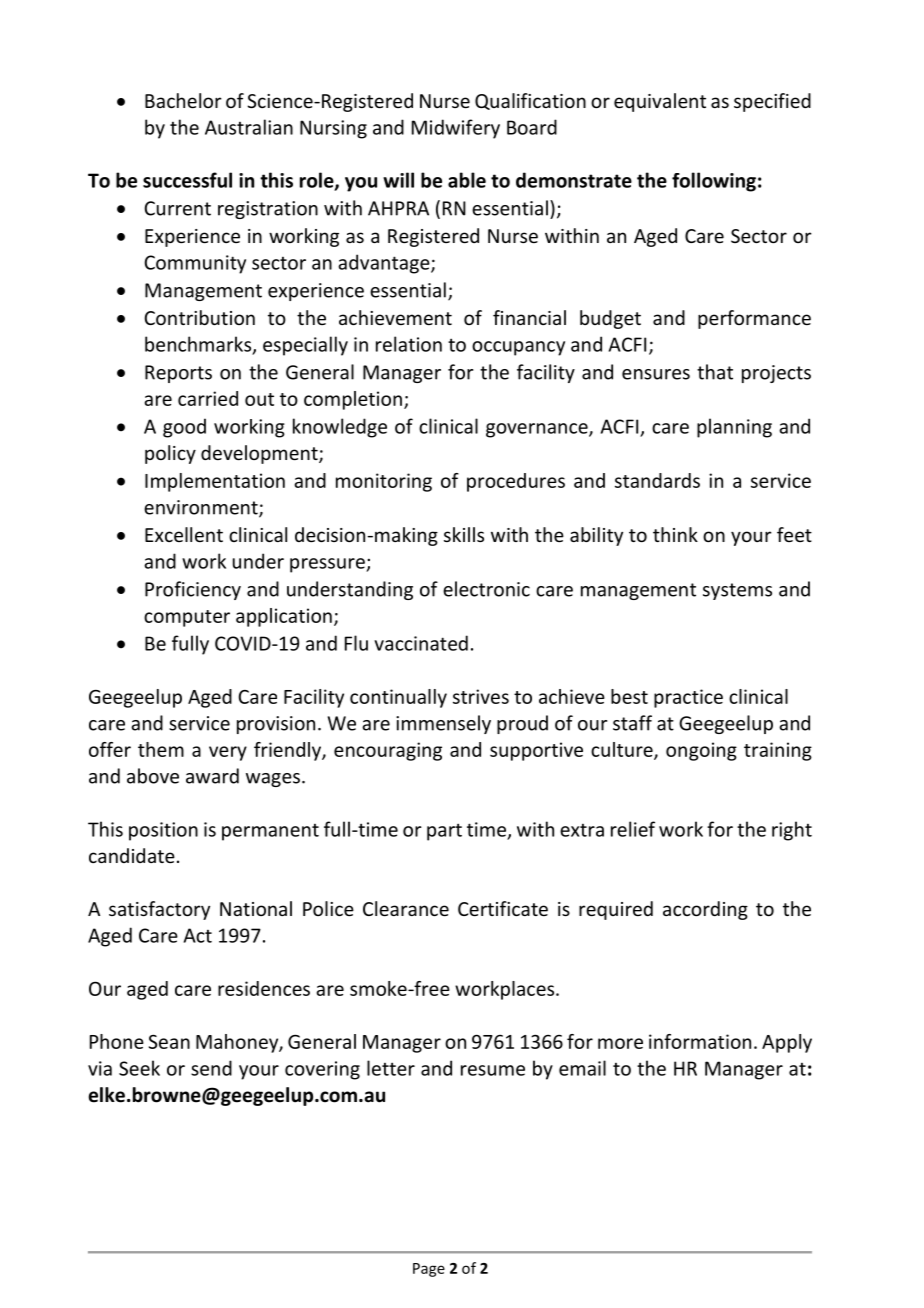  Describe the element at coordinates (163, 831) in the document. I see `position` at that location.
